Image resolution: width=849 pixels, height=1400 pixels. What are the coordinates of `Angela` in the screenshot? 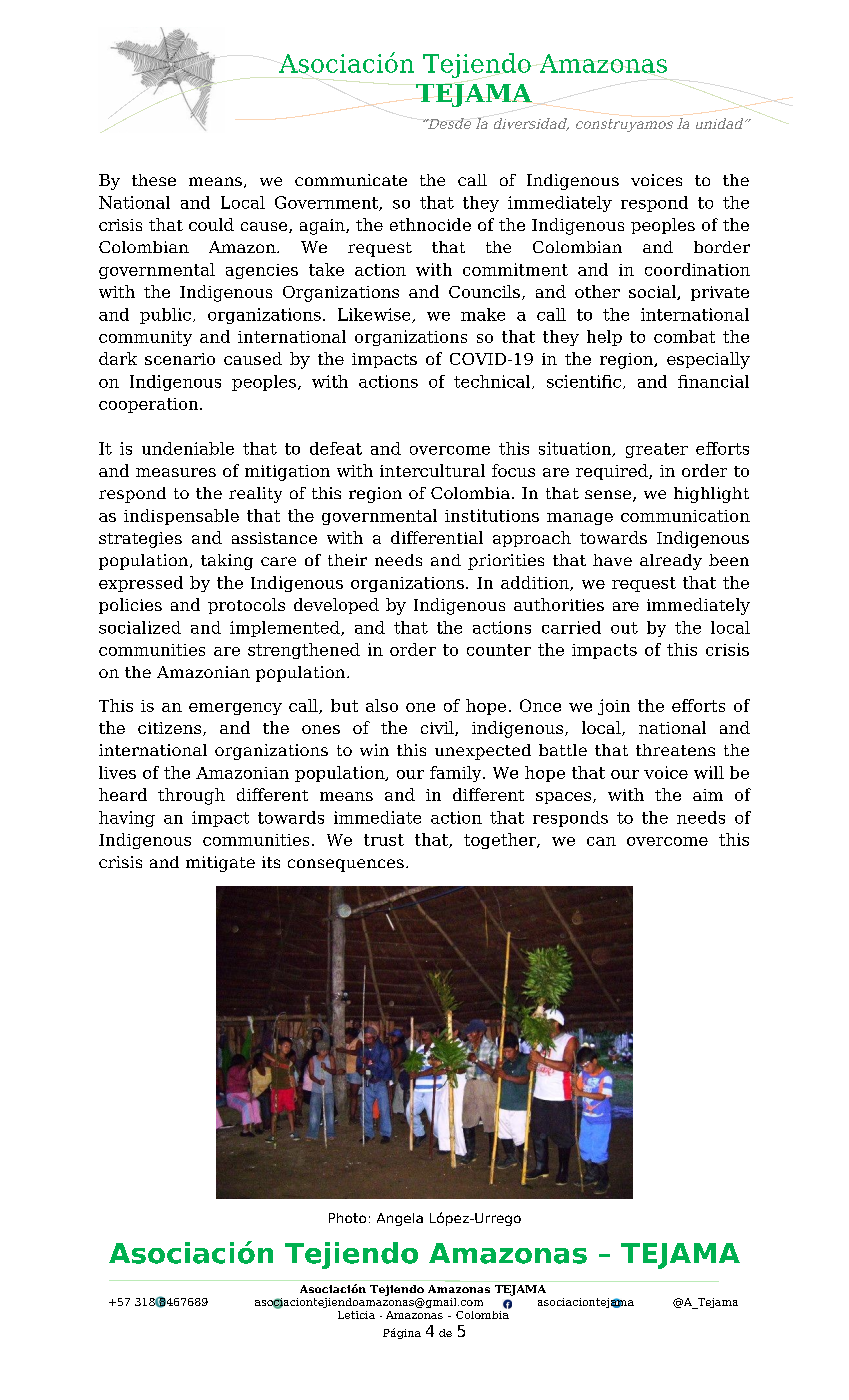 It's located at (400, 1219).
